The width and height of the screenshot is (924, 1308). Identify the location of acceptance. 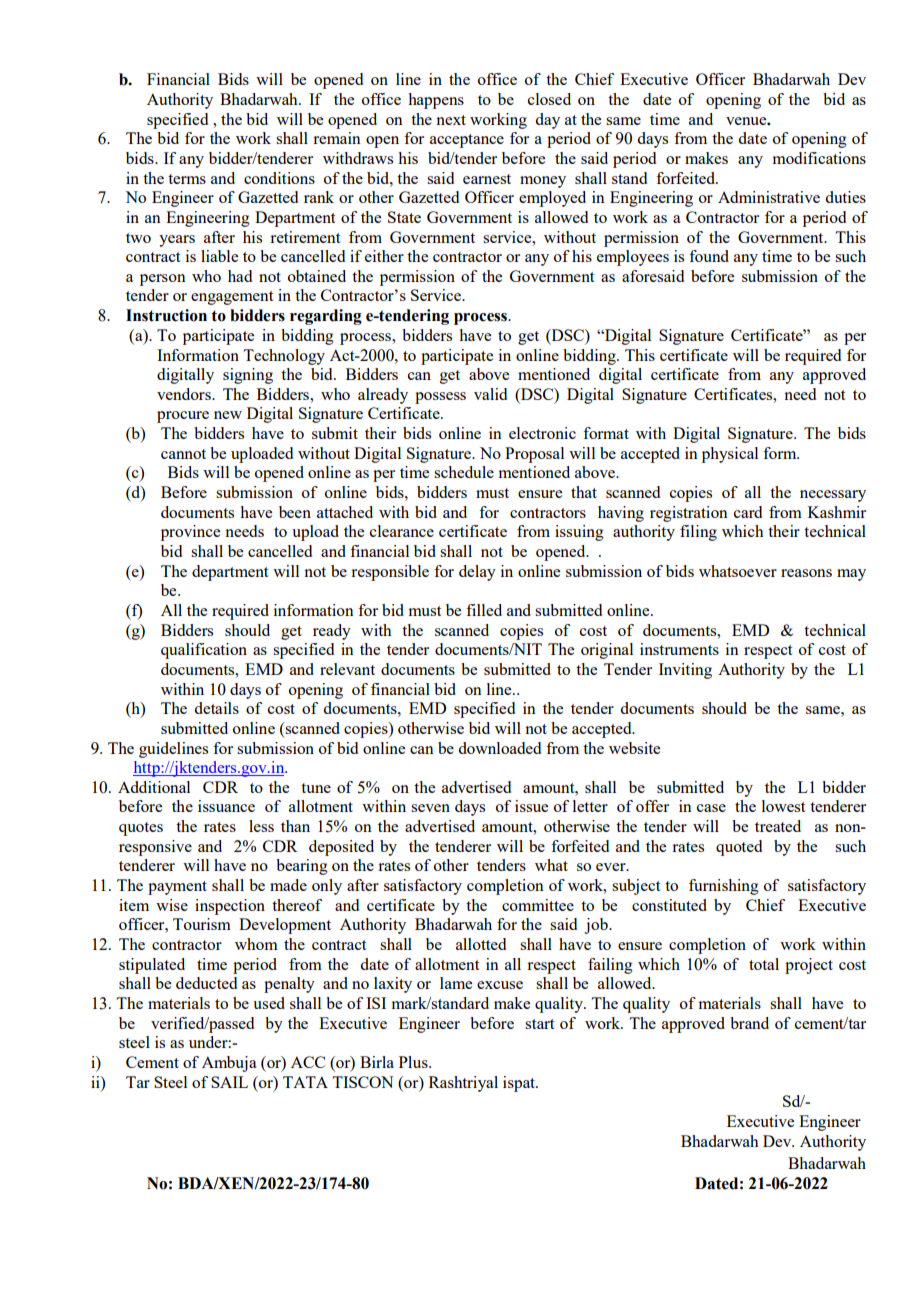
(467, 141).
